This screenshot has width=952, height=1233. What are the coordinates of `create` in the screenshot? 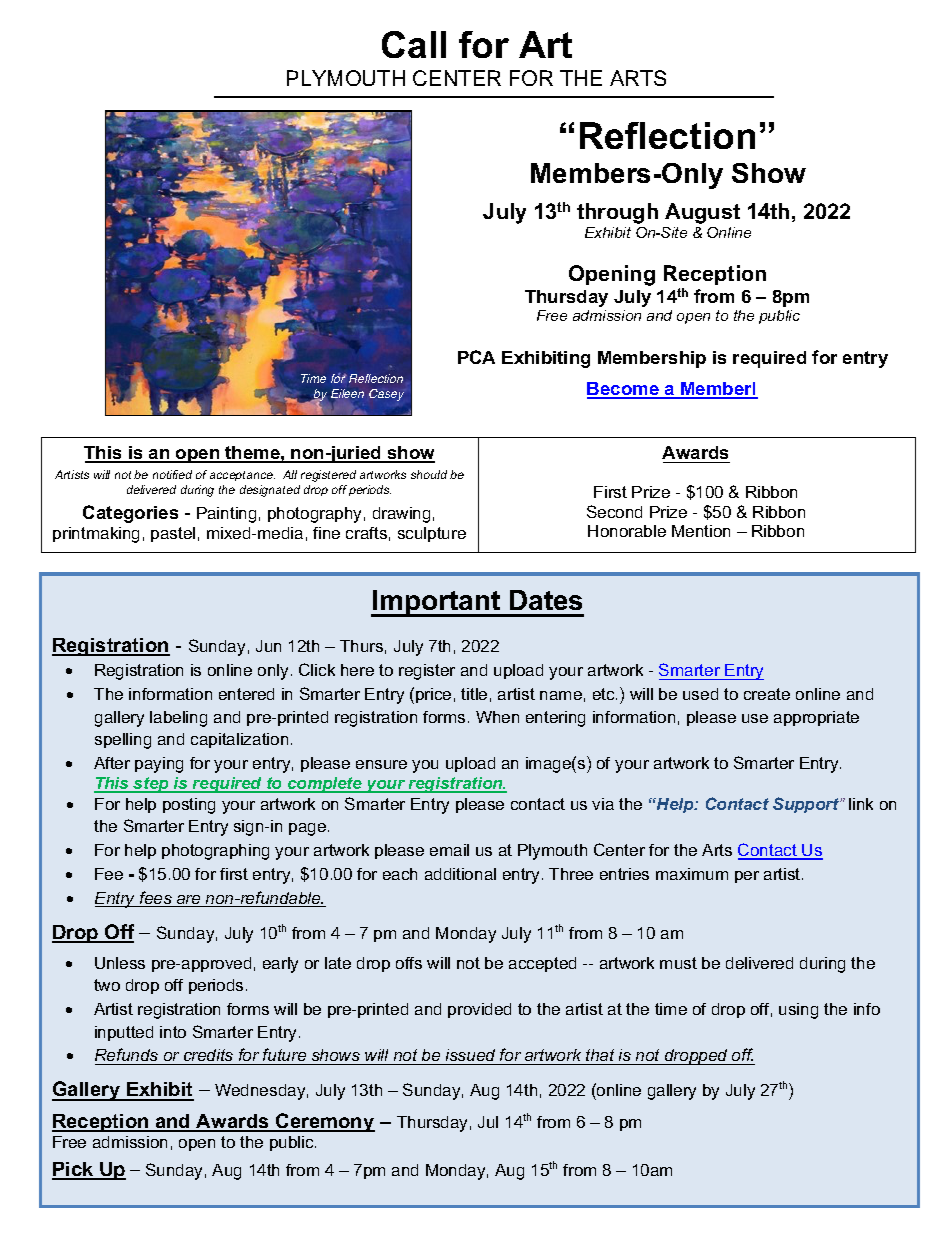 It's located at (767, 694).
